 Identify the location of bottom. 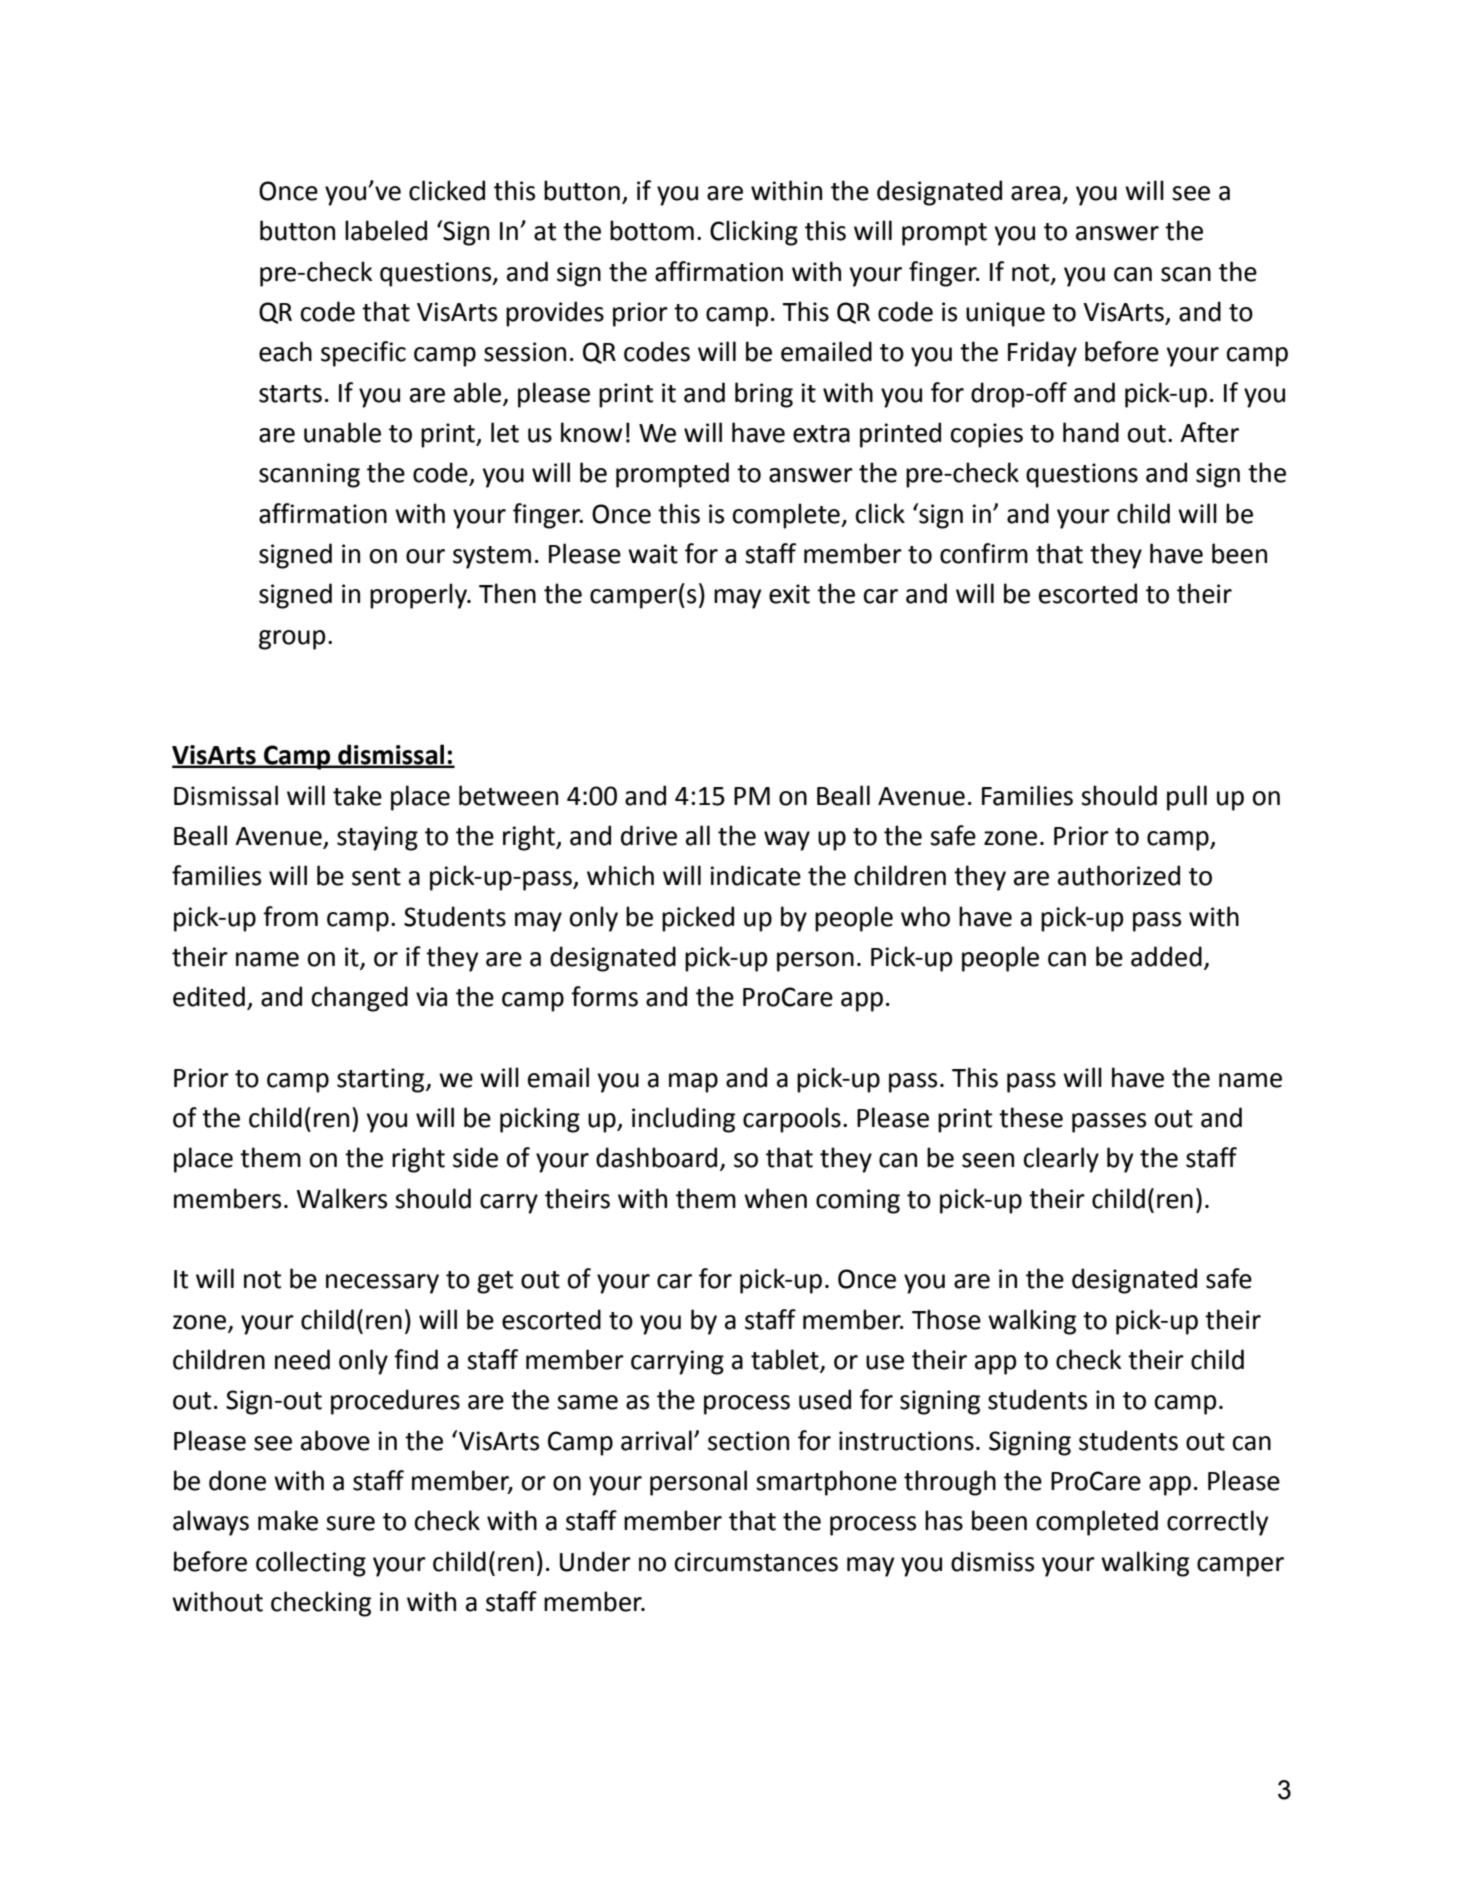
(652, 230).
